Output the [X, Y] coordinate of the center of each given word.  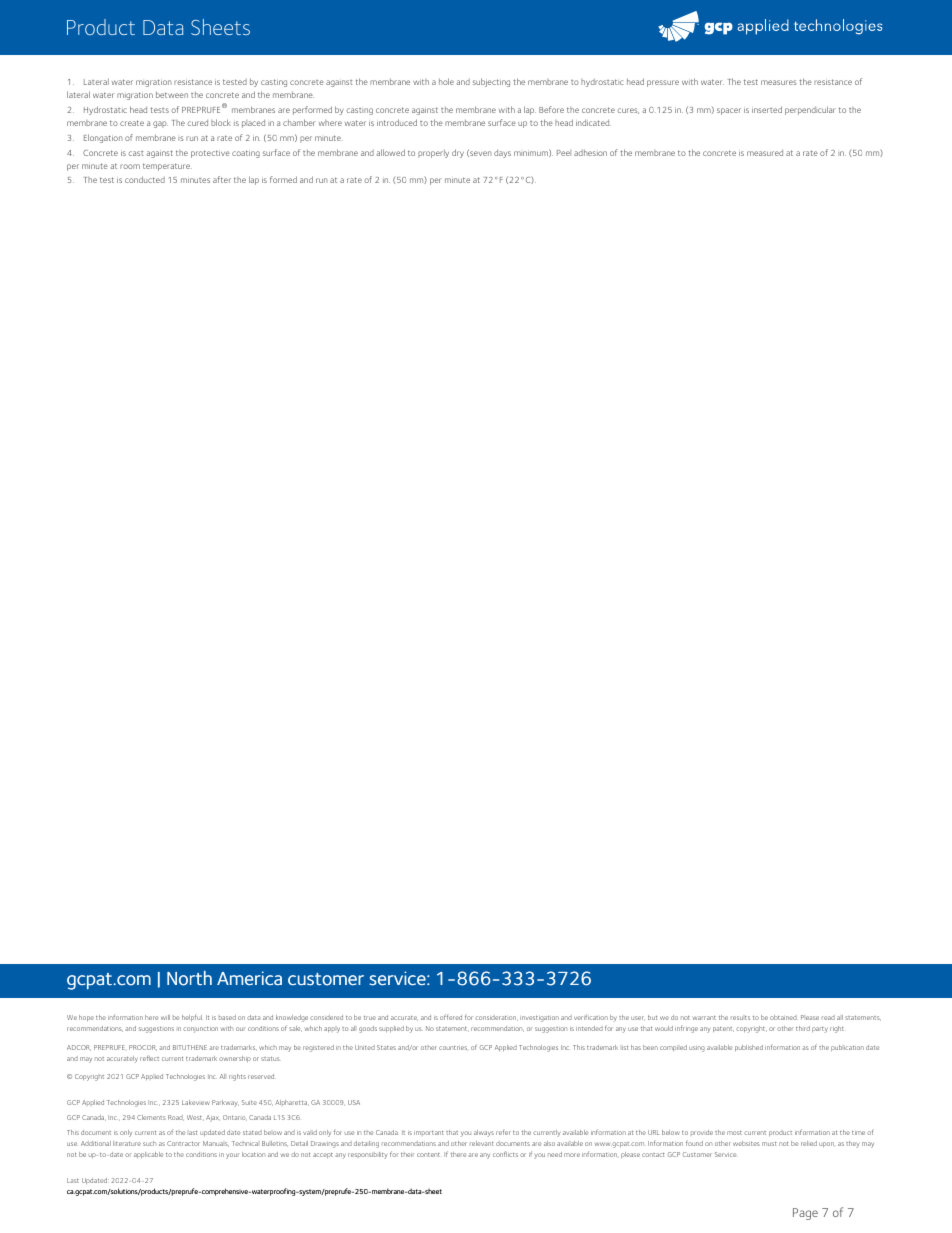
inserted [767, 109]
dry [458, 153]
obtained [784, 1017]
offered [451, 1017]
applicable [148, 1155]
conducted [145, 179]
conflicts [505, 1154]
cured [197, 123]
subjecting [491, 82]
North [189, 978]
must [769, 1144]
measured [765, 153]
